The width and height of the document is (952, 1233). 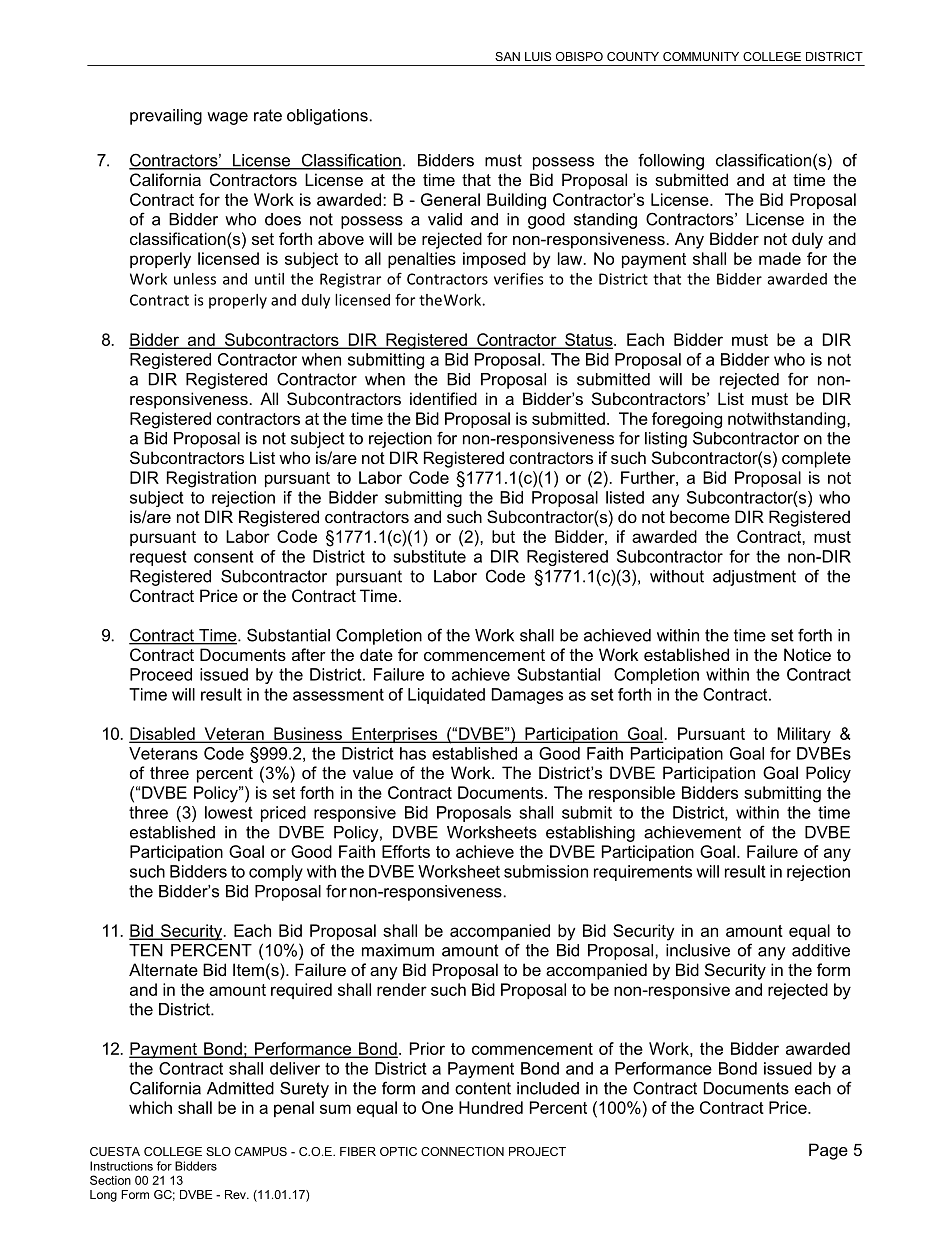 I want to click on SAN, so click(x=507, y=56).
